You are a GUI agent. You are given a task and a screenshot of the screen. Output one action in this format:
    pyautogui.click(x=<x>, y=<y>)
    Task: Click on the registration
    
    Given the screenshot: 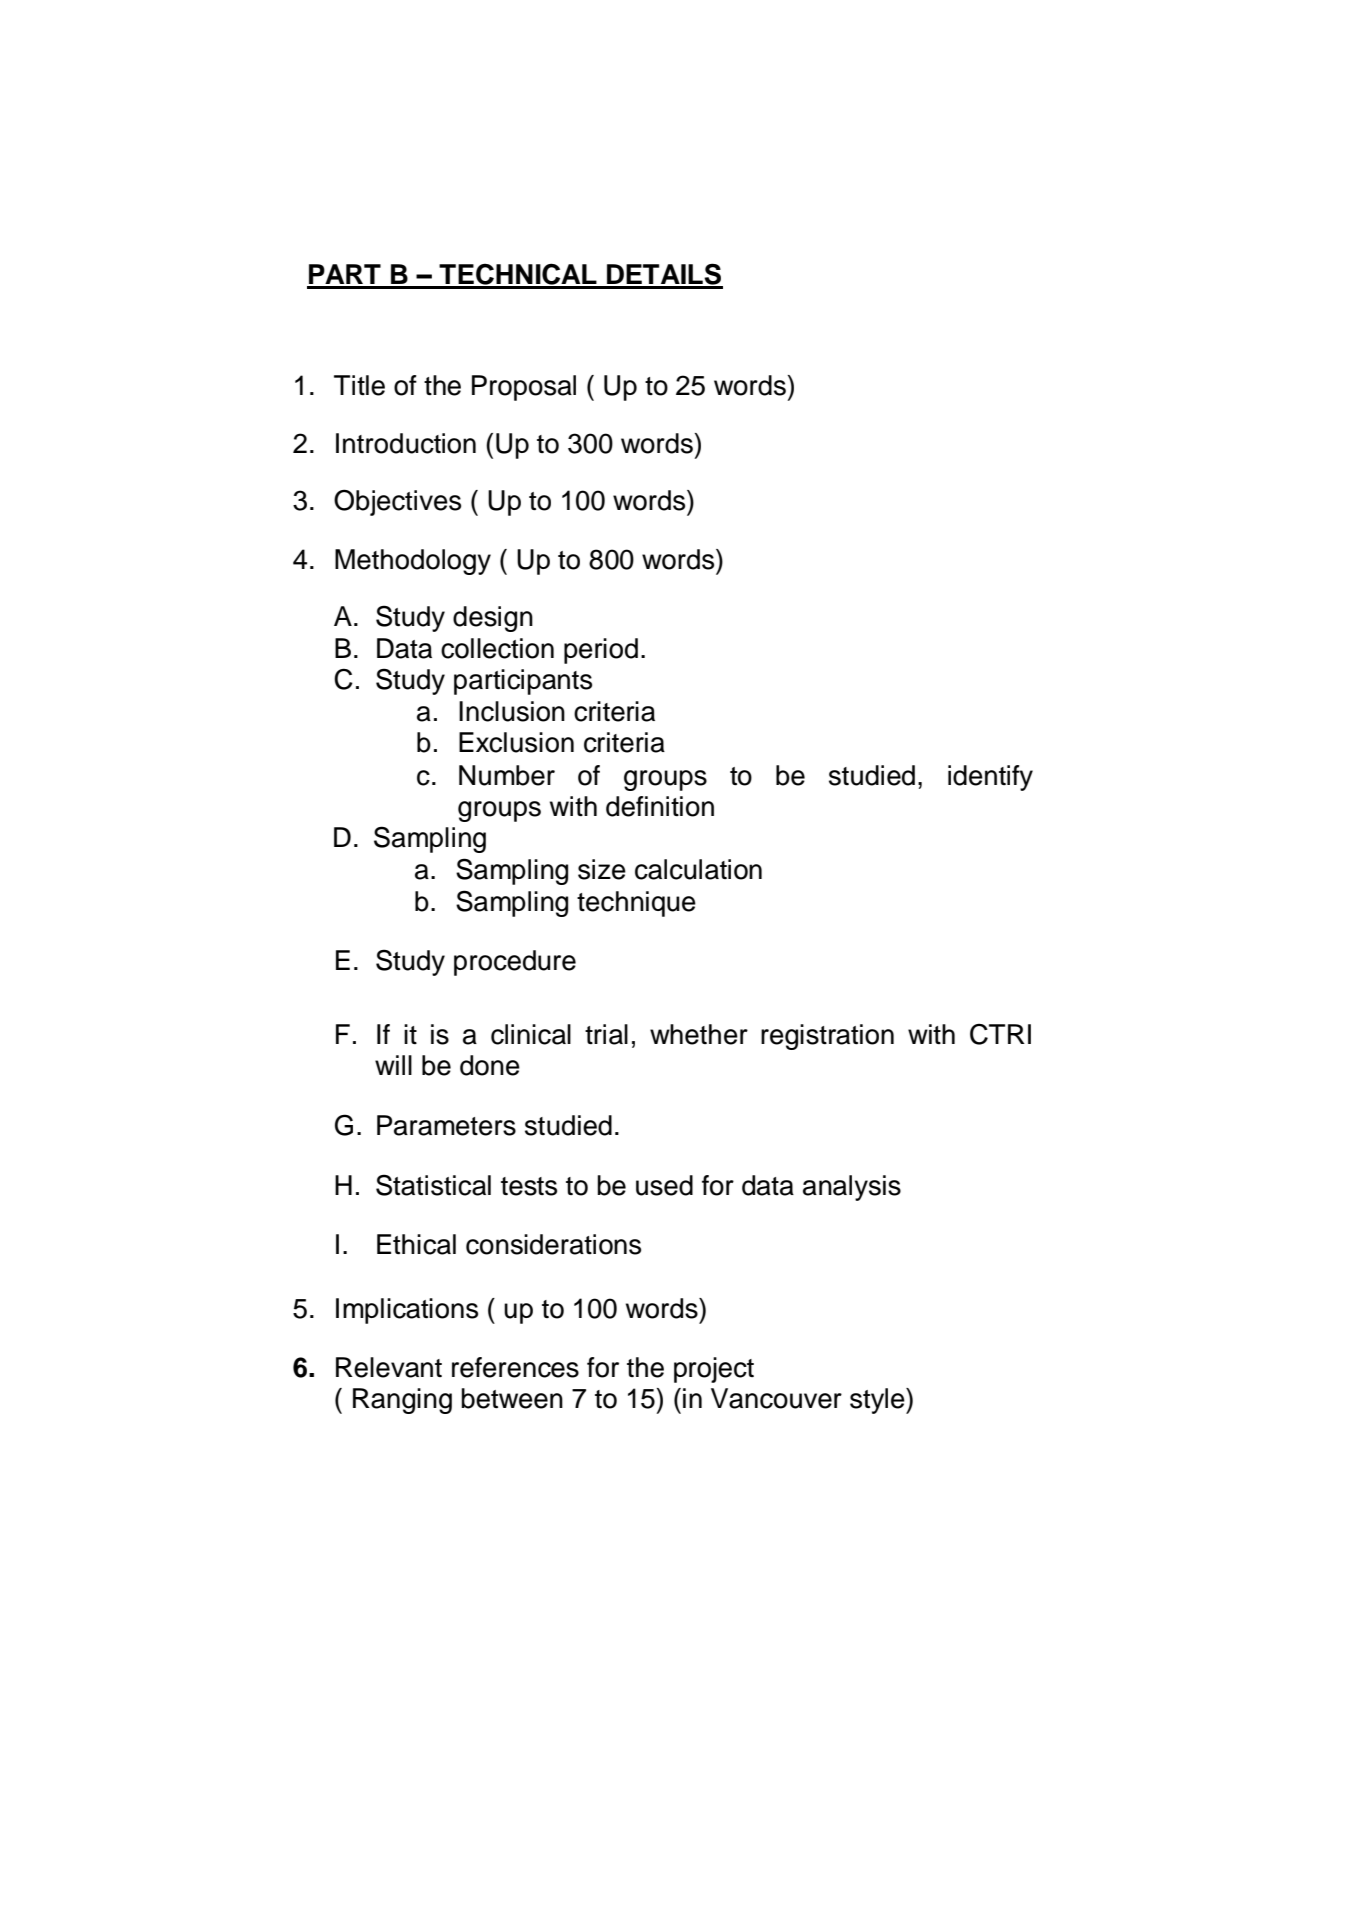 What is the action you would take?
    pyautogui.click(x=827, y=1037)
